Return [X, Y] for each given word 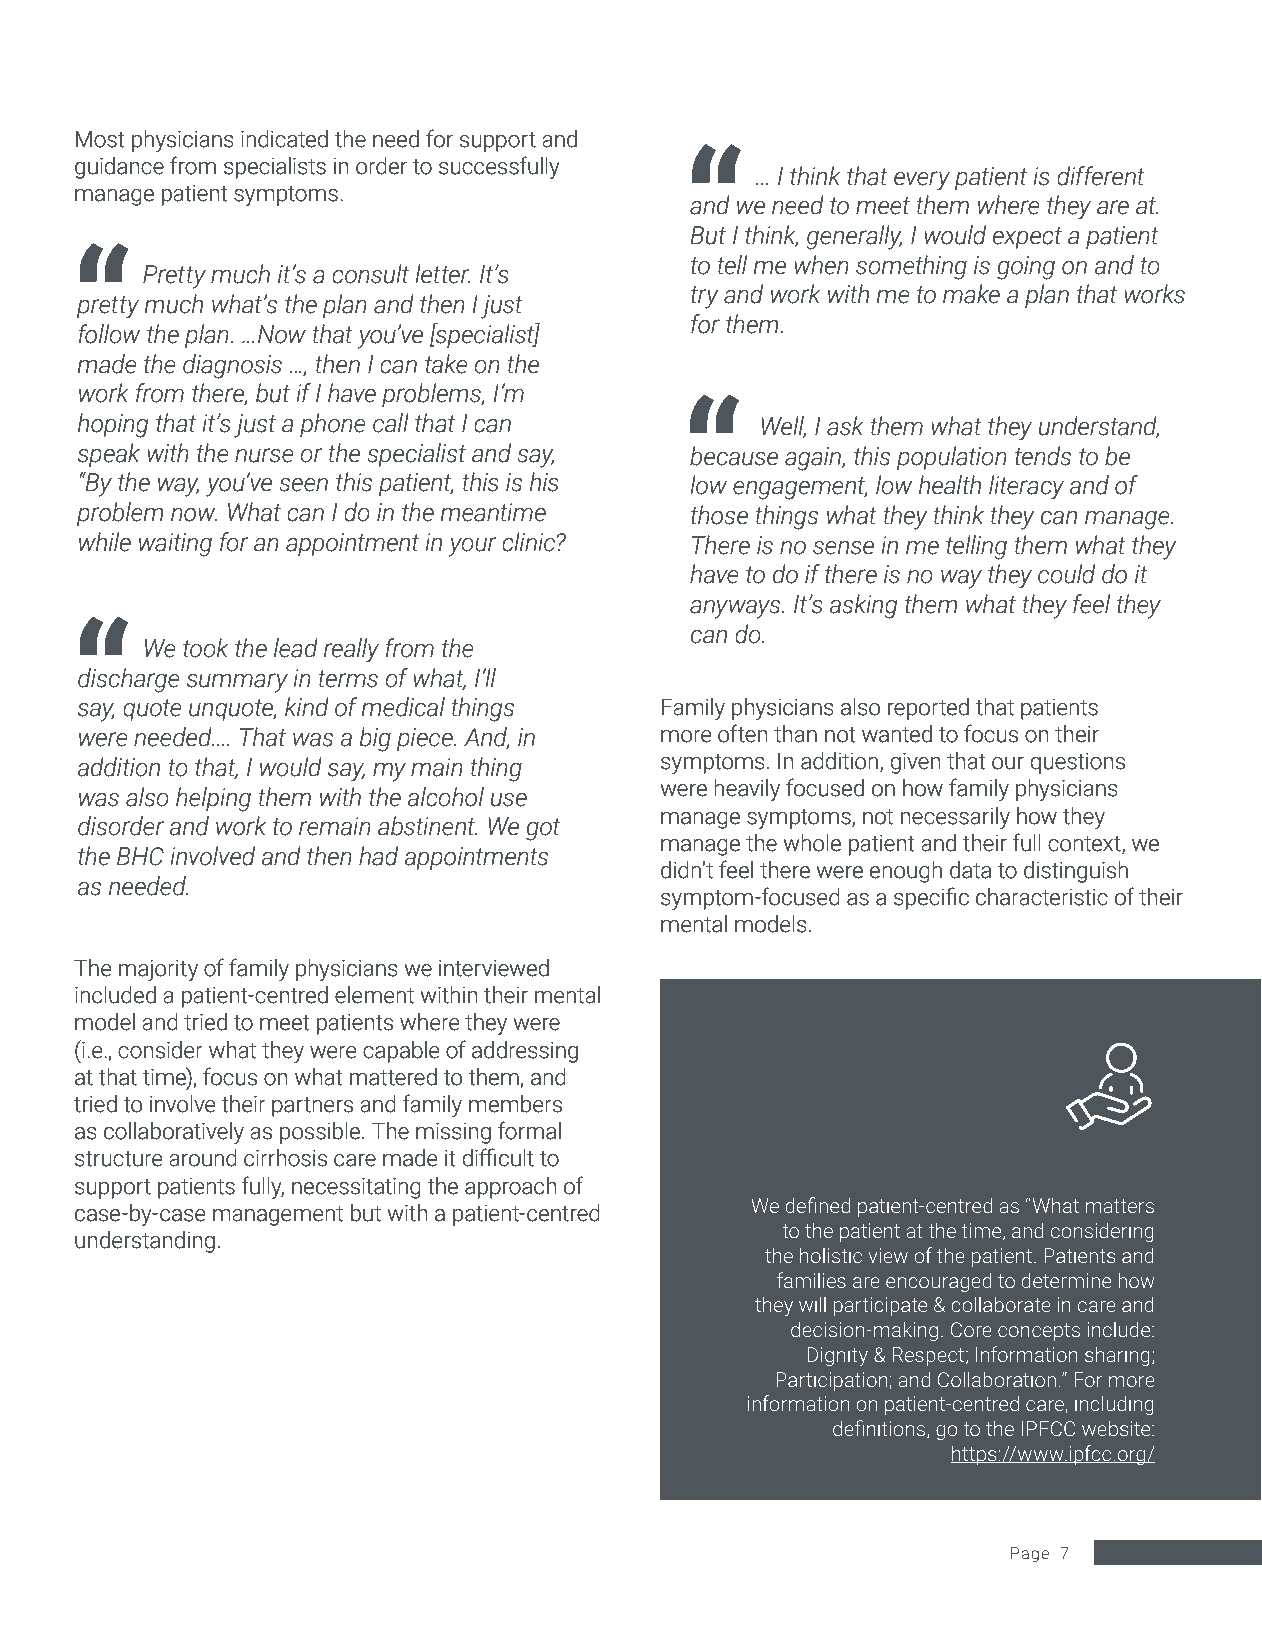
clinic [530, 542]
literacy [1026, 487]
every [922, 180]
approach [511, 1188]
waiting [175, 544]
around [203, 1158]
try [704, 297]
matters [1120, 1206]
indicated [284, 139]
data [970, 870]
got [543, 829]
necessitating [356, 1188]
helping [213, 799]
